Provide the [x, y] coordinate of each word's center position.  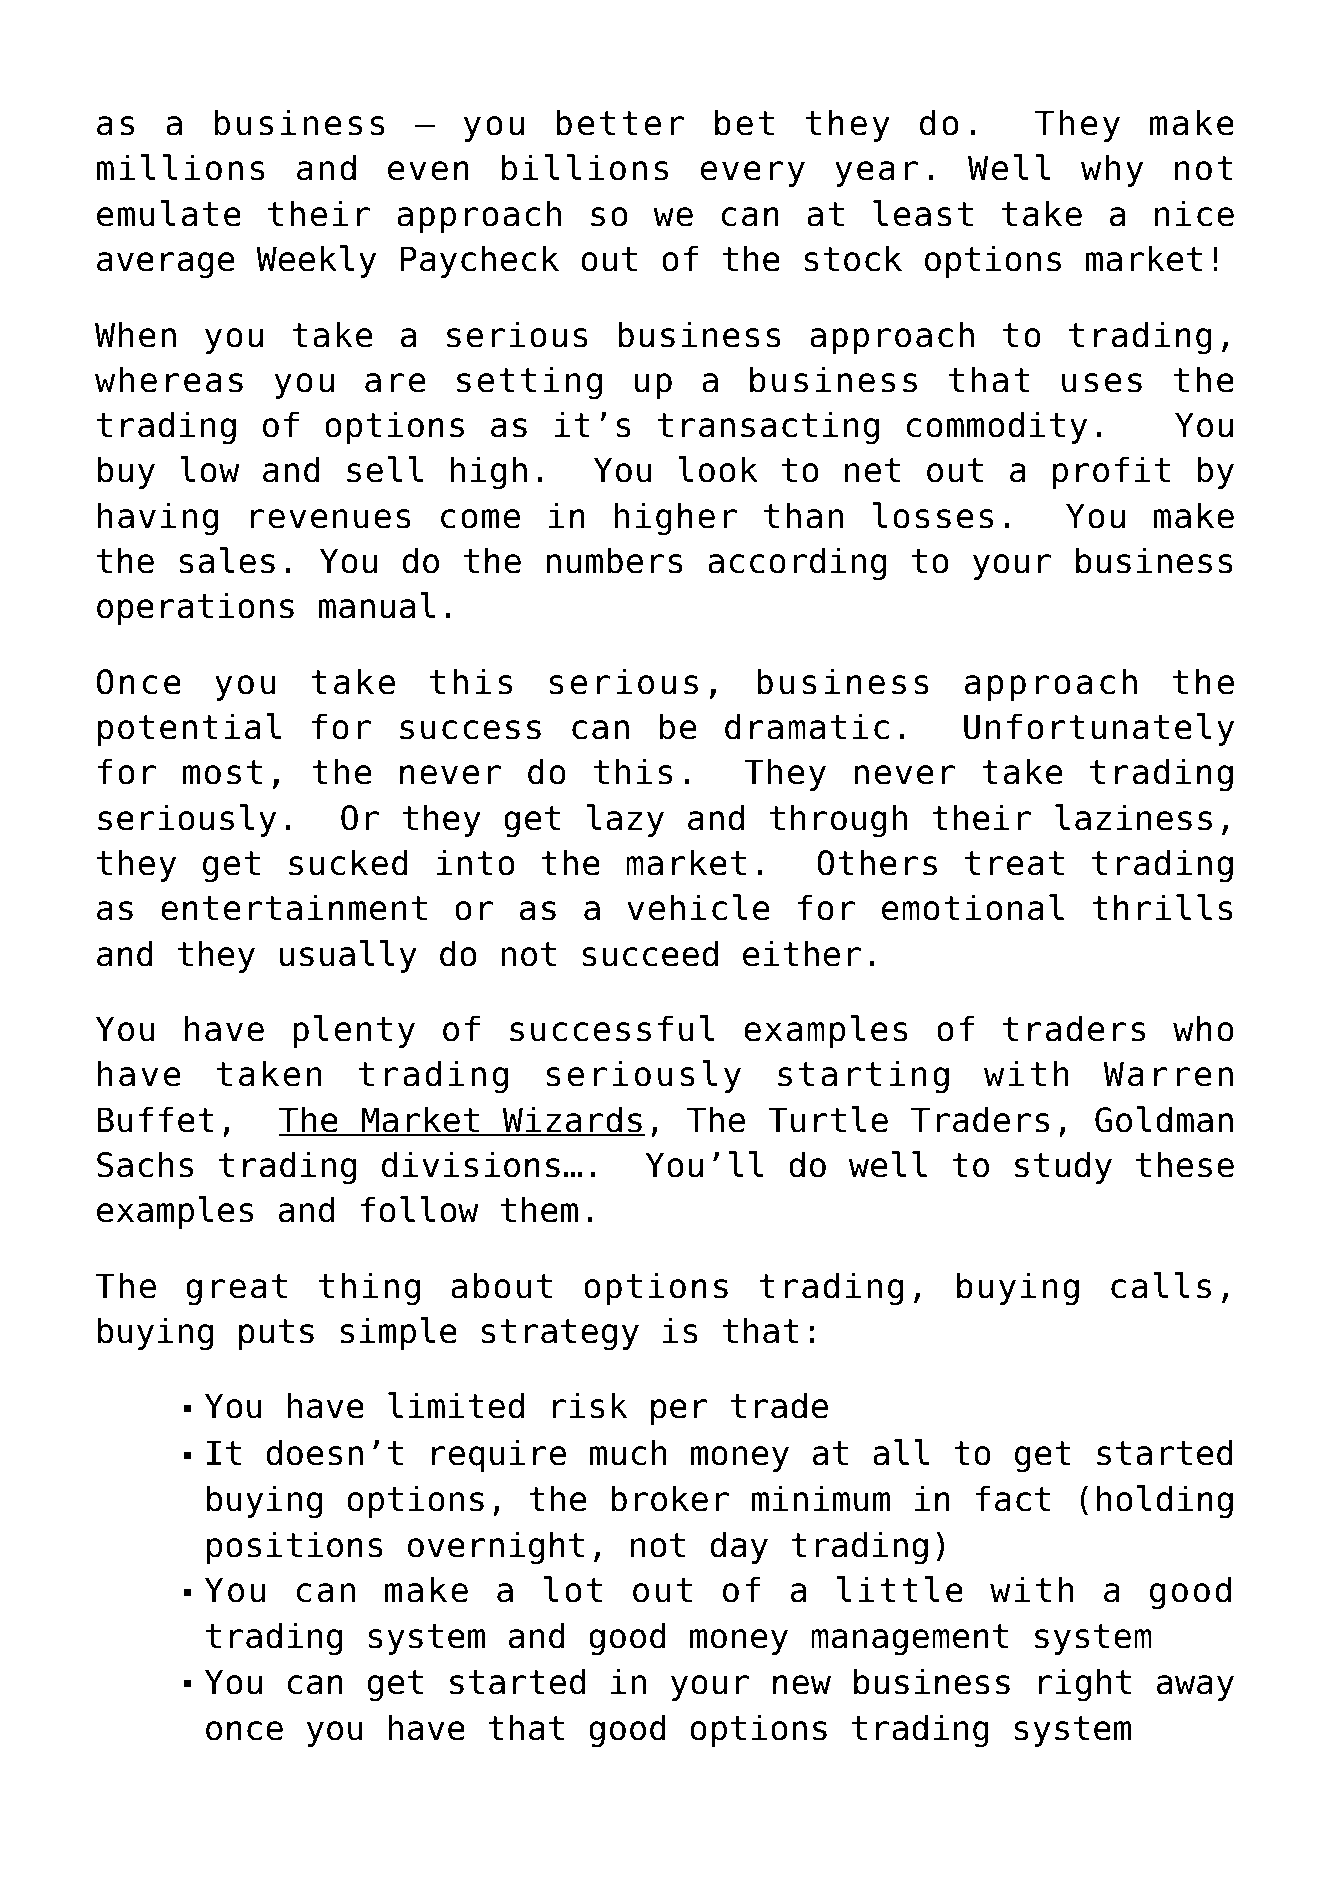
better [620, 122]
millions [180, 167]
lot [573, 1589]
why [1112, 170]
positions [295, 1547]
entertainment [294, 907]
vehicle [698, 907]
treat [1014, 863]
